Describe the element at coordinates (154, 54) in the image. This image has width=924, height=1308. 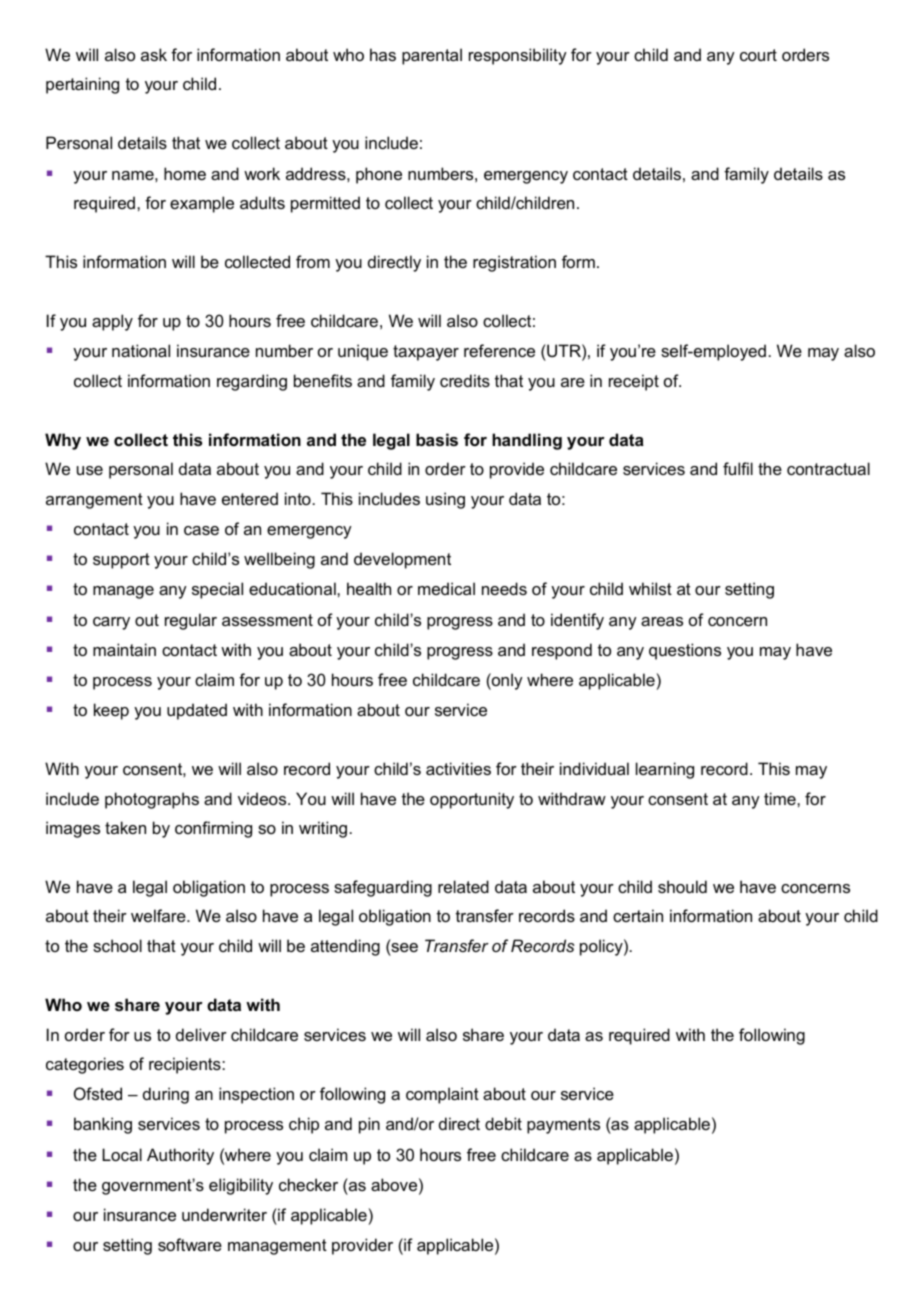
I see `ask` at that location.
